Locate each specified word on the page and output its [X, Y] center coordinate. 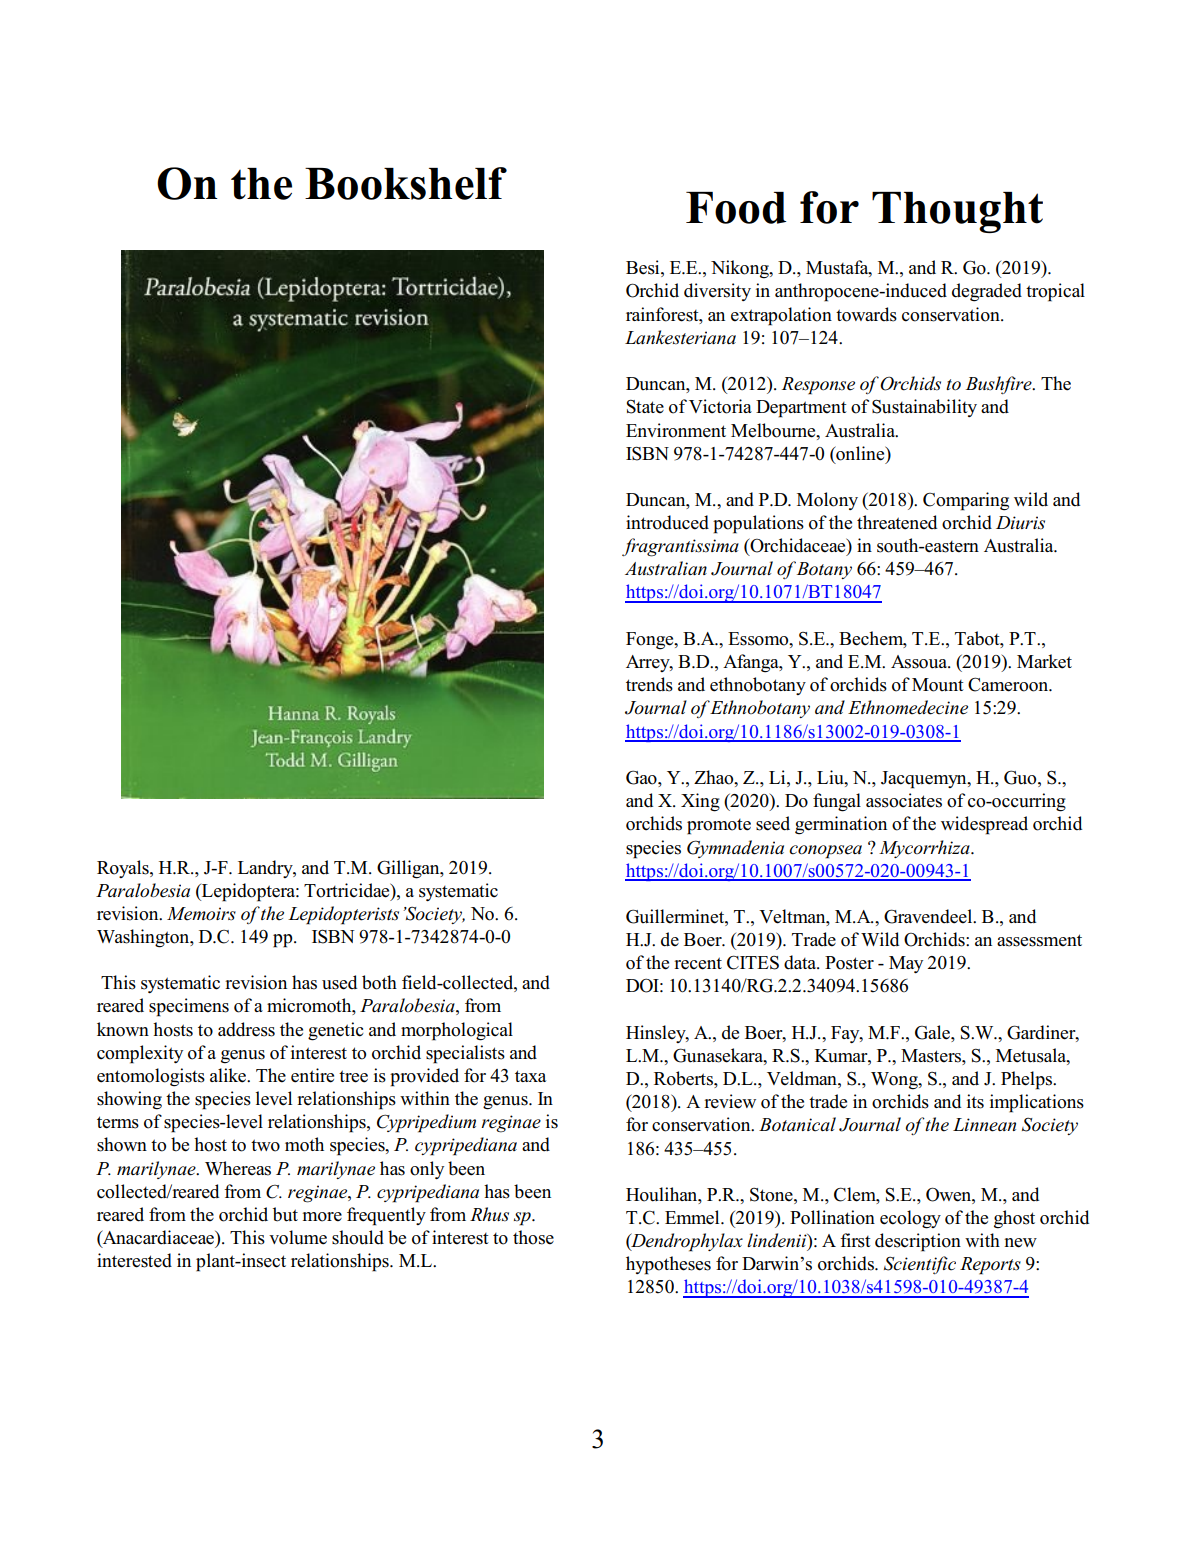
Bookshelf [406, 183]
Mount [938, 685]
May [906, 964]
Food [736, 208]
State [645, 407]
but [285, 1214]
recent [698, 963]
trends [649, 684]
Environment [676, 430]
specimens [189, 1007]
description [918, 1242]
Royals [124, 869]
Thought [957, 212]
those [533, 1237]
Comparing [966, 501]
